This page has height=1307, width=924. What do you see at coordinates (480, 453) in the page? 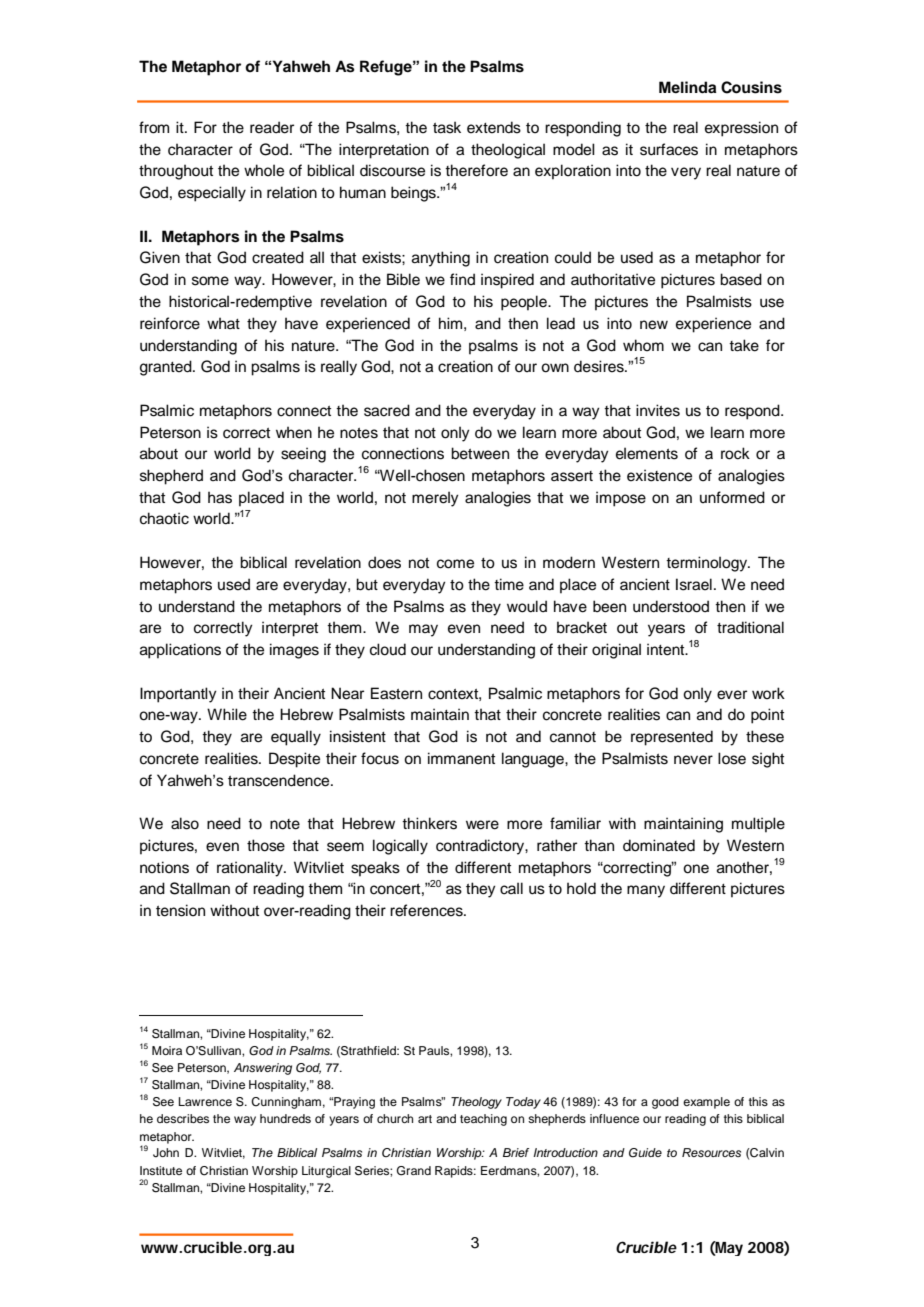
I see `between` at bounding box center [480, 453].
